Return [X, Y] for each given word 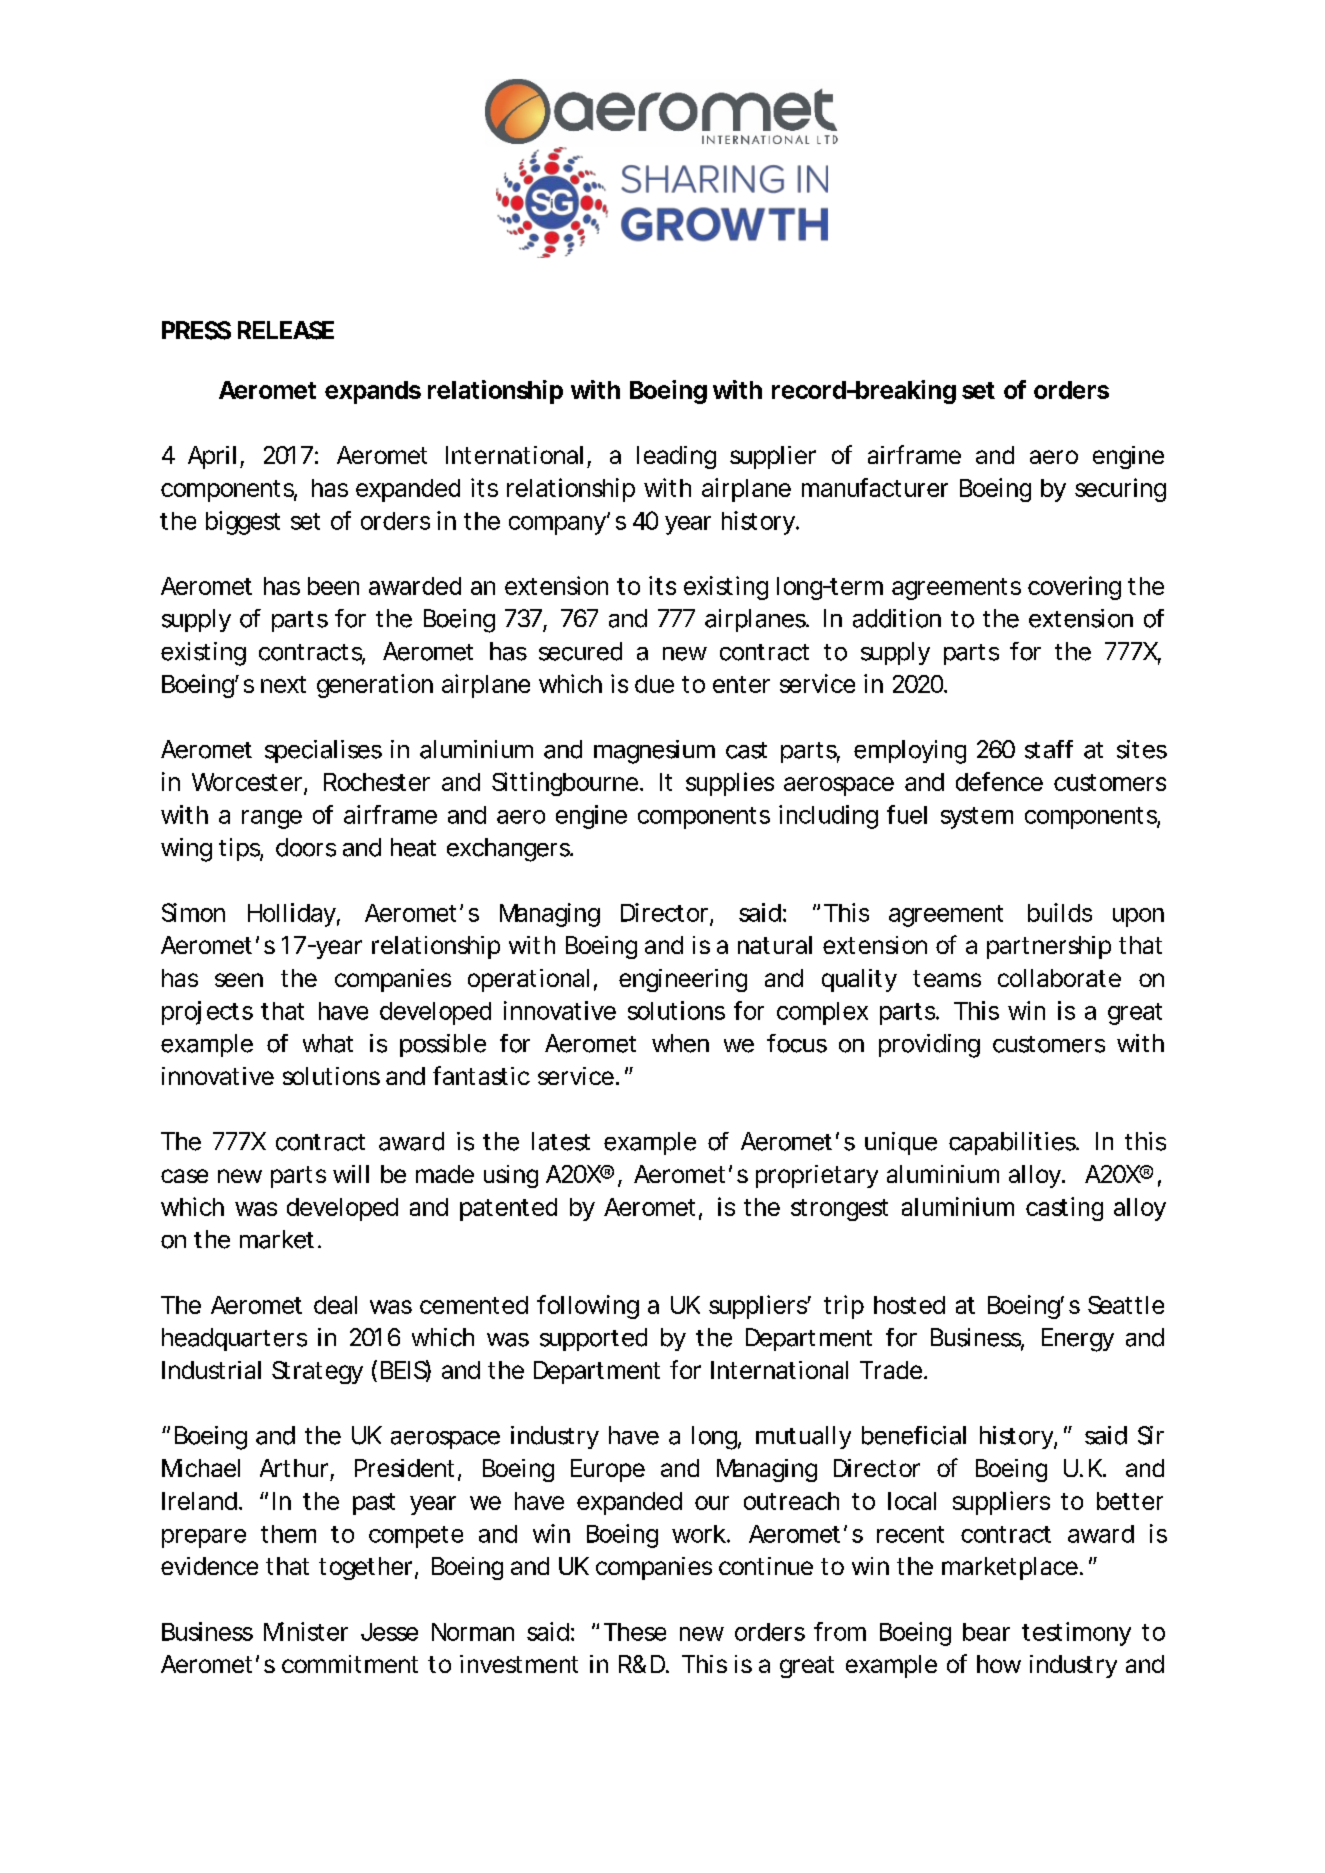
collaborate [1059, 978]
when [680, 1043]
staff [1049, 749]
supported [593, 1339]
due [654, 684]
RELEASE [286, 330]
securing [1120, 490]
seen [239, 980]
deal [335, 1305]
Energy [1078, 1340]
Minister [306, 1631]
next [283, 684]
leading [676, 457]
